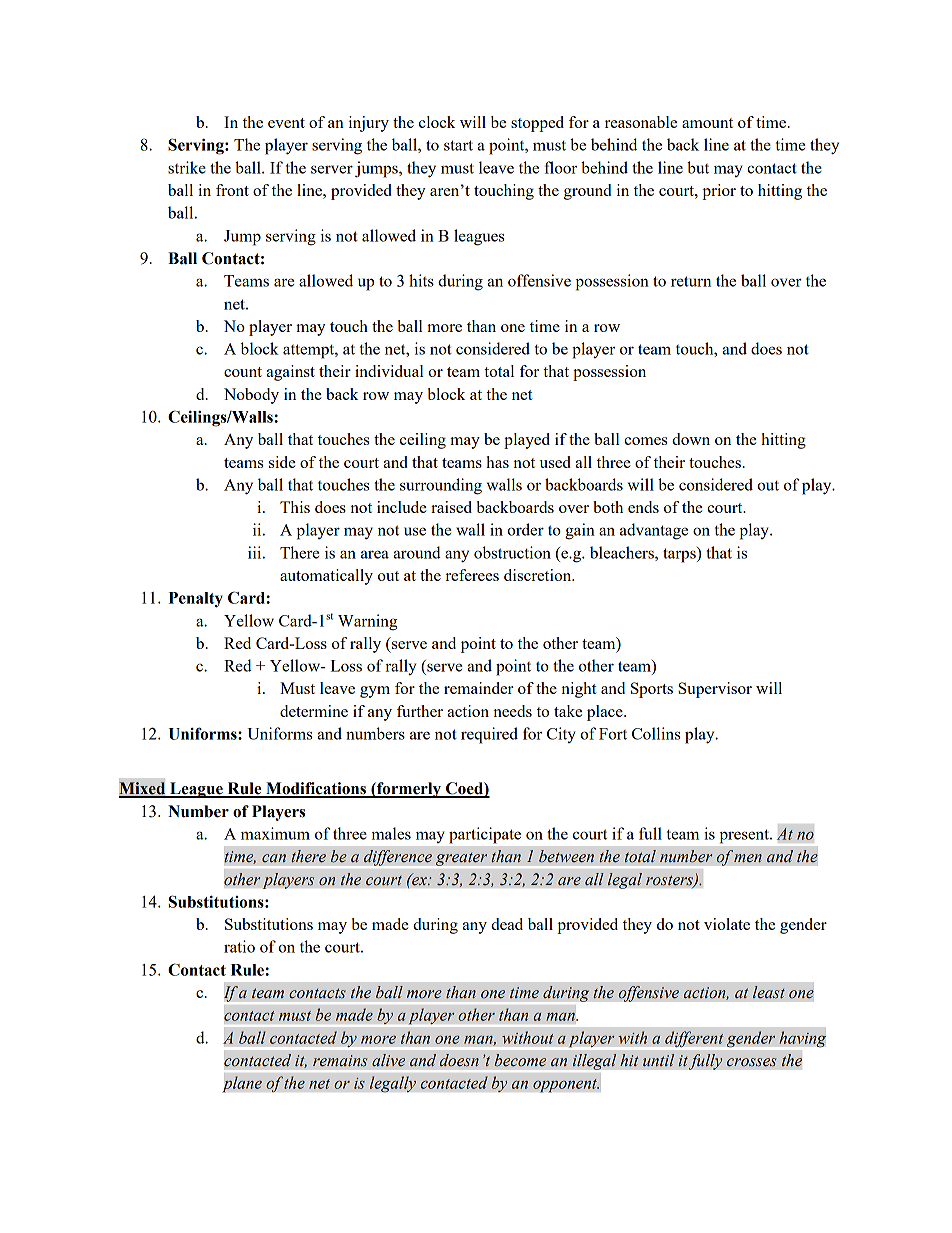 This image has height=1233, width=952. I want to click on Penalty, so click(196, 600).
